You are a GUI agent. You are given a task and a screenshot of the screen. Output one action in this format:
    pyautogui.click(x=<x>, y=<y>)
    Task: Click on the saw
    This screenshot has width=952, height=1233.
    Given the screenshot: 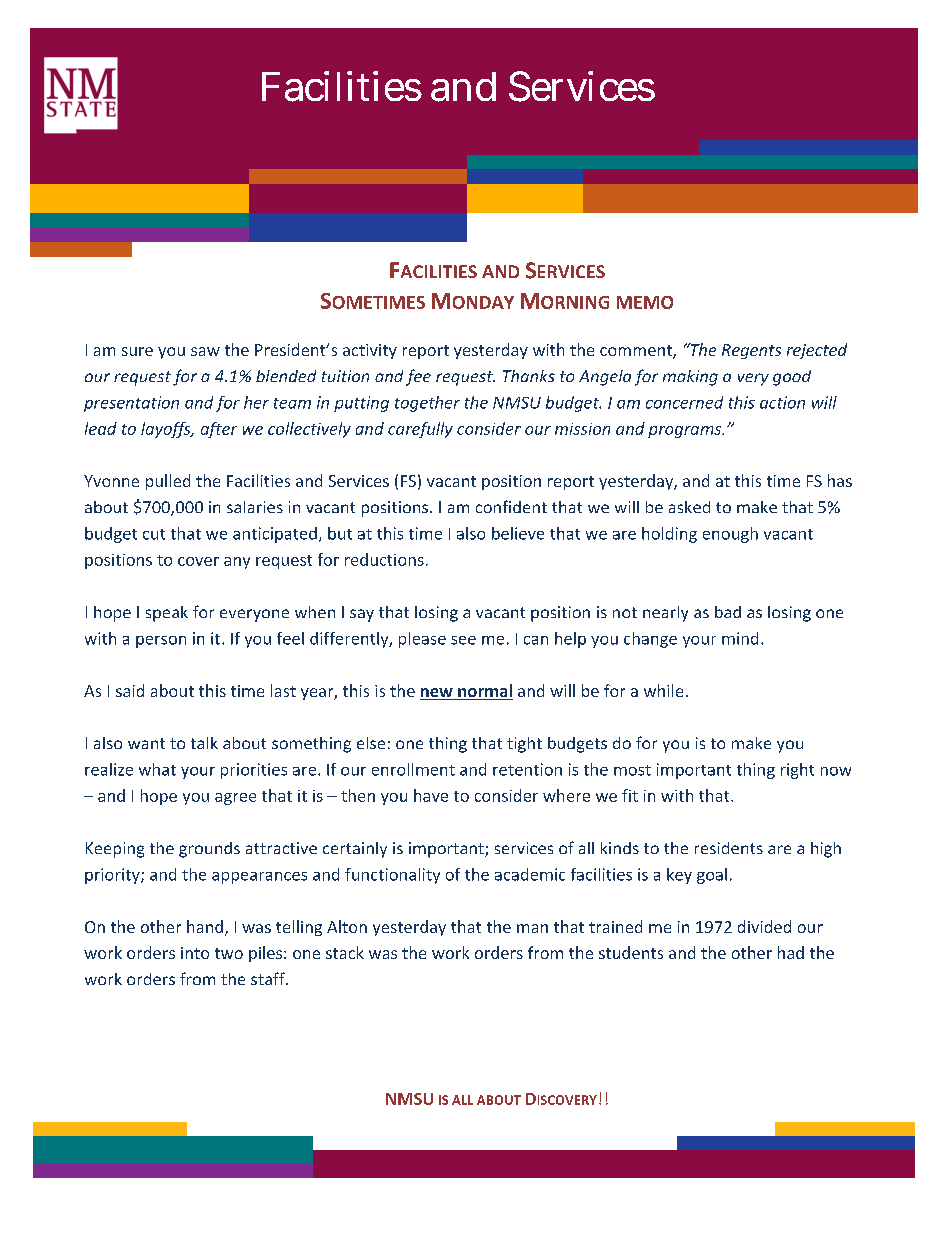 What is the action you would take?
    pyautogui.click(x=205, y=351)
